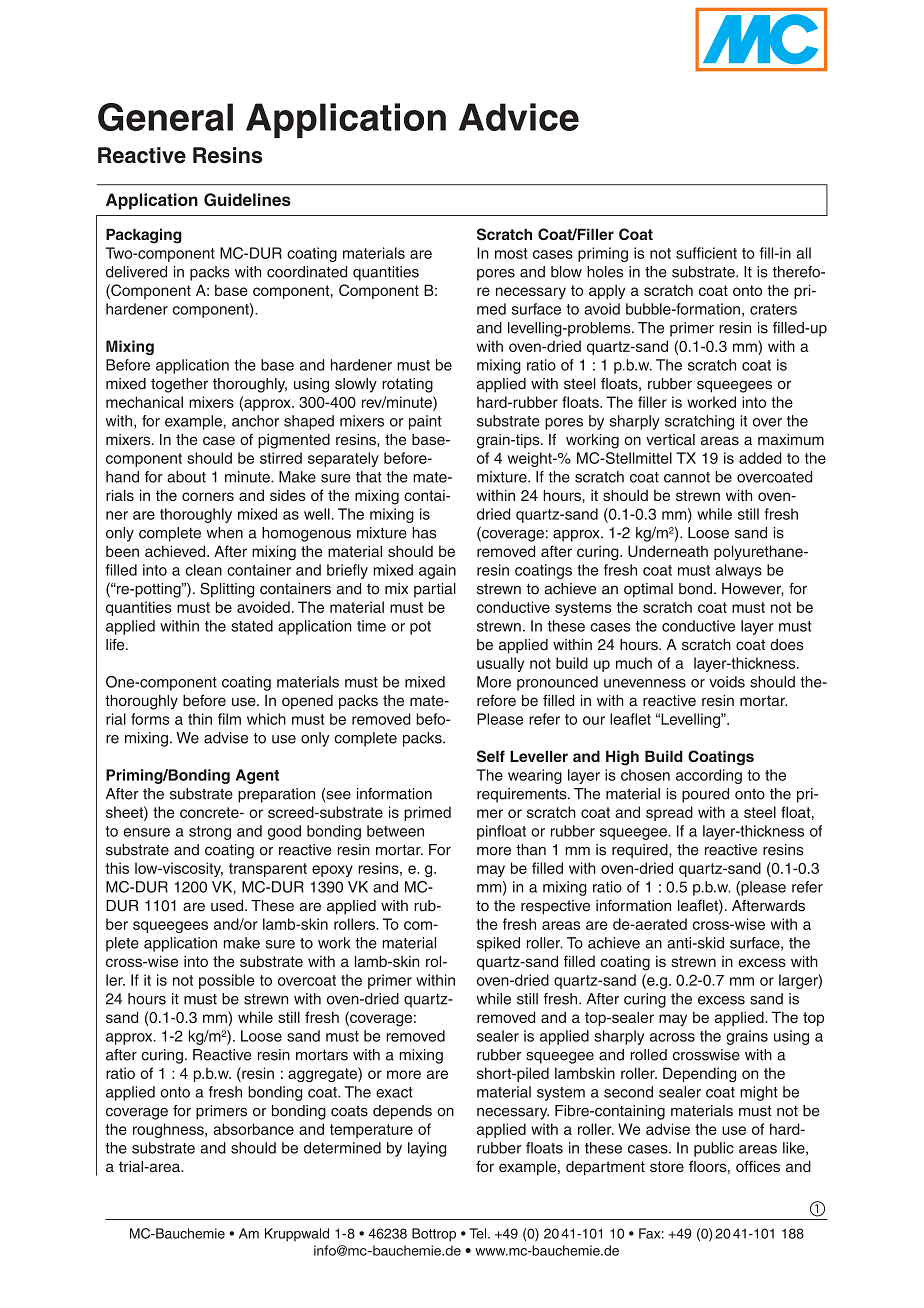 This screenshot has height=1308, width=924. I want to click on laying, so click(427, 1149).
